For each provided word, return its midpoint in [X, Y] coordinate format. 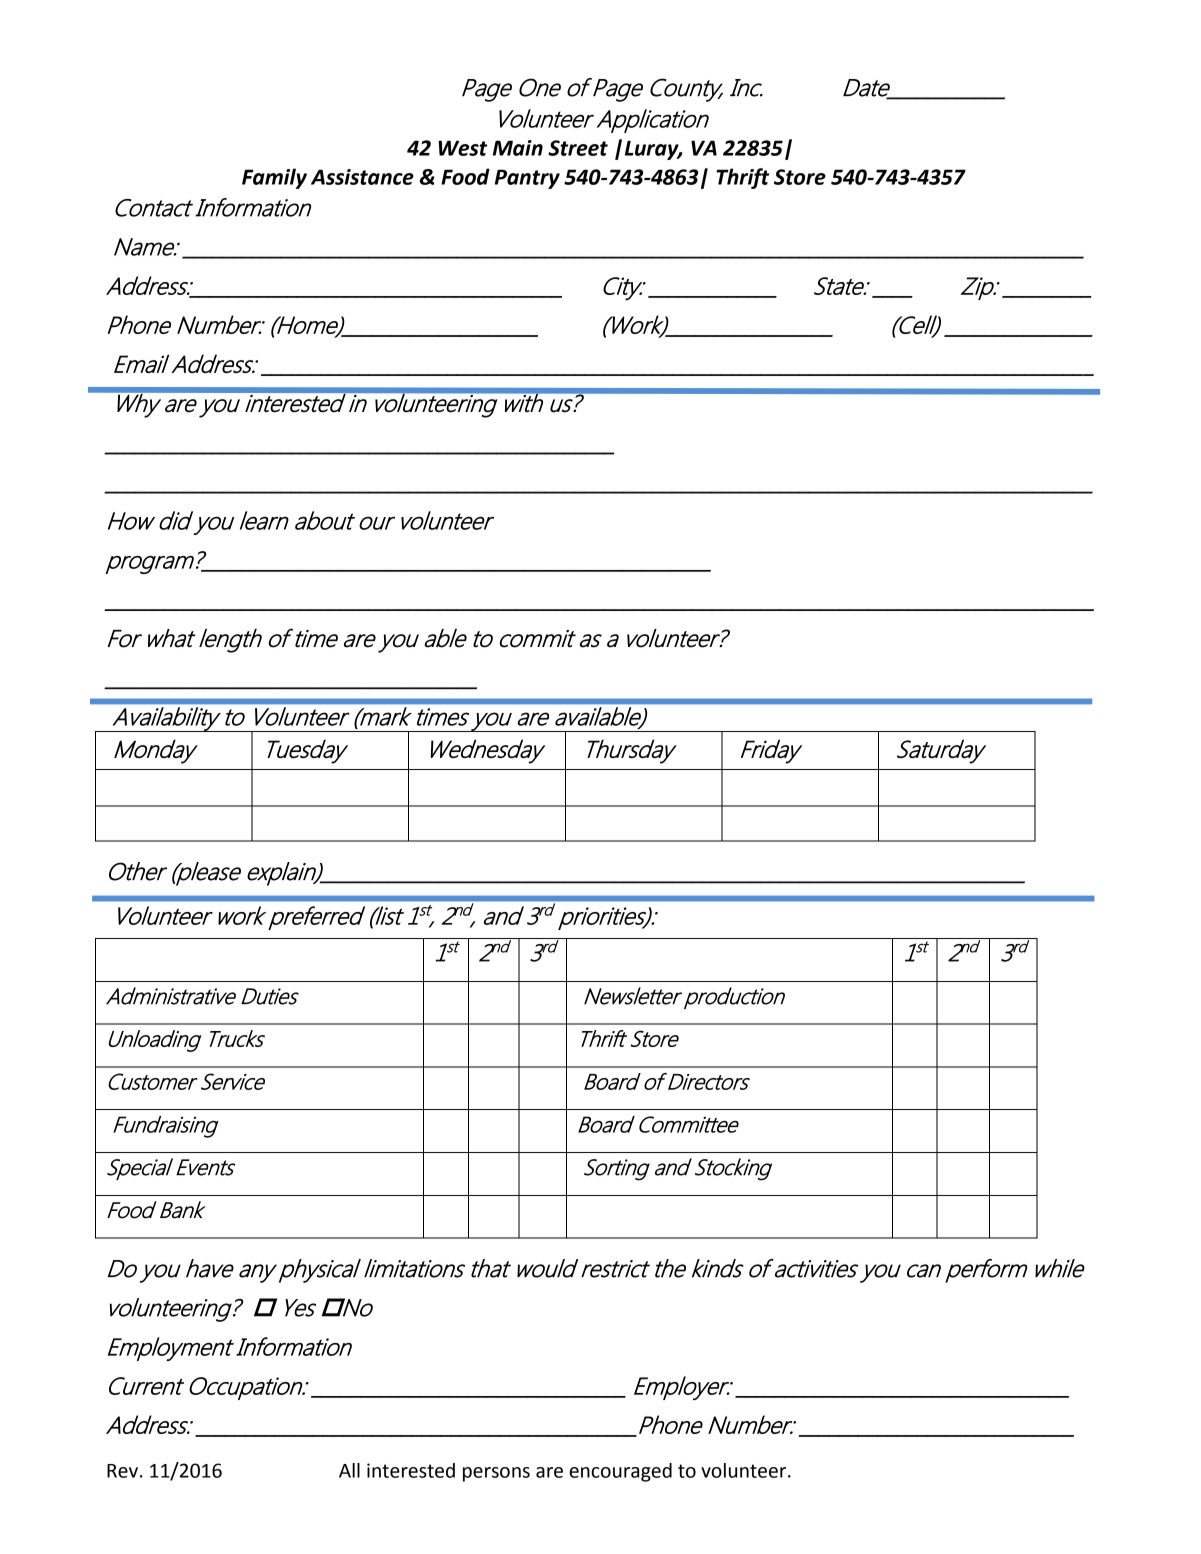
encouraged [620, 1472]
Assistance [362, 177]
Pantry [527, 179]
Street [578, 148]
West [462, 148]
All [349, 1470]
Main [518, 148]
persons [496, 1474]
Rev [122, 1471]
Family [274, 178]
